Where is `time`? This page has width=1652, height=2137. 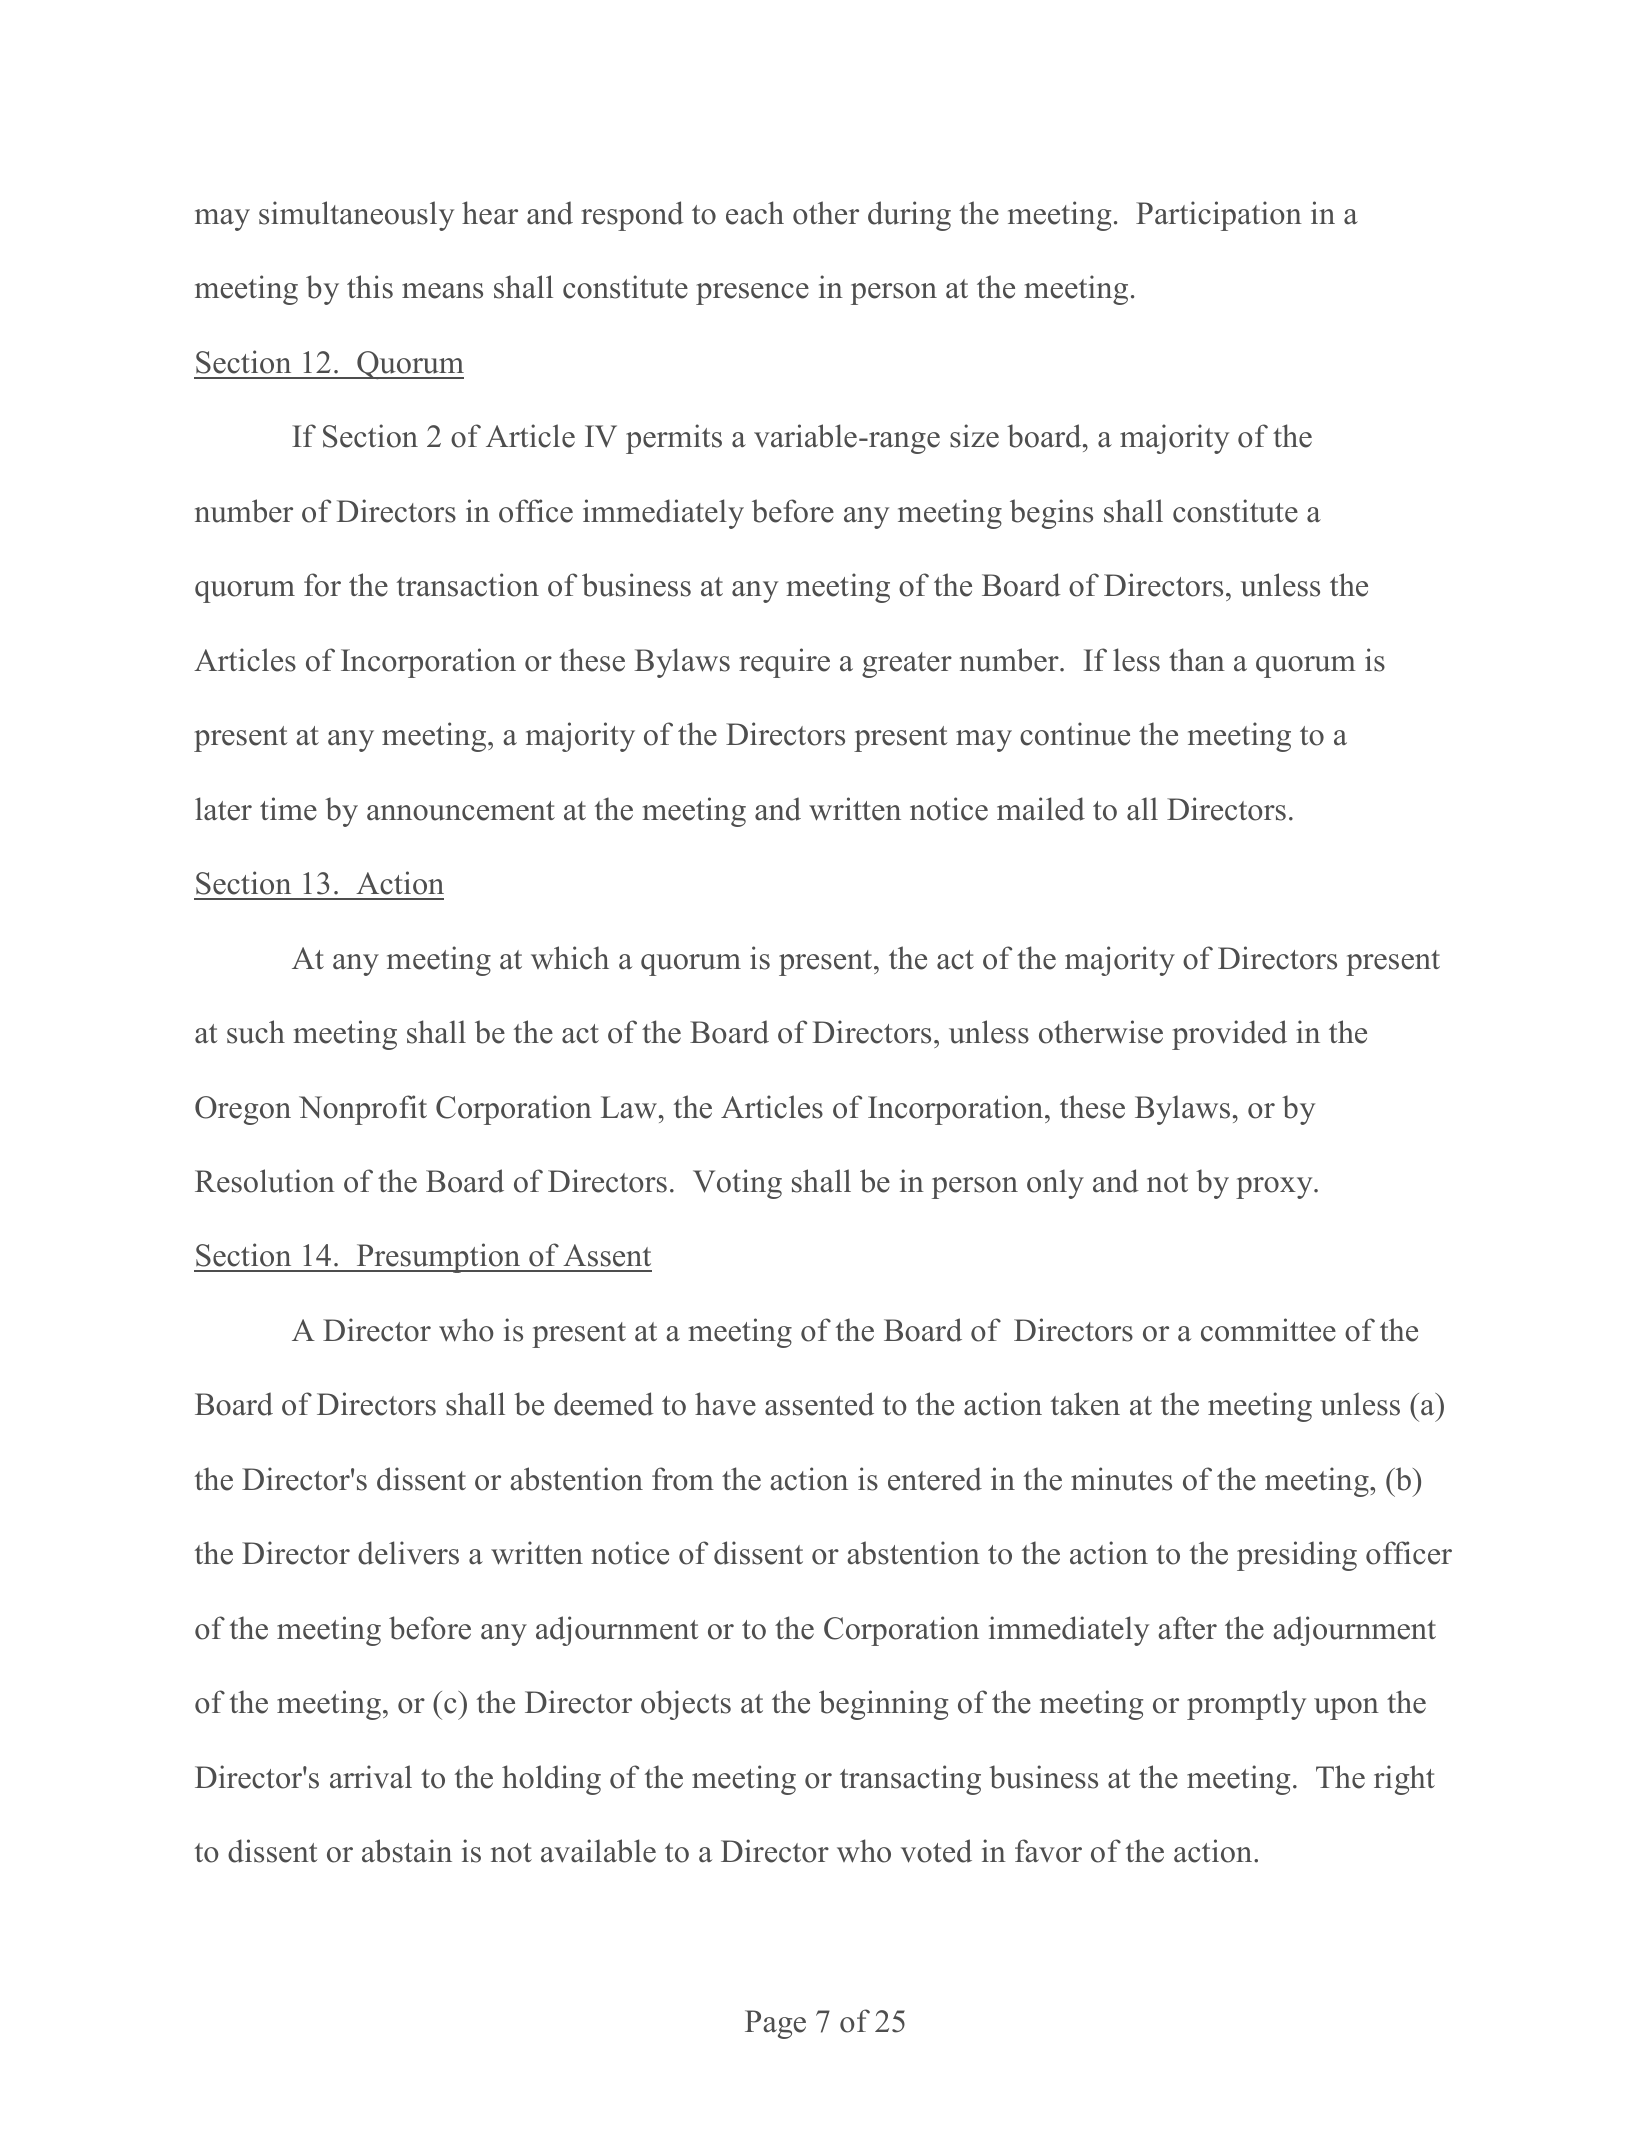 time is located at coordinates (288, 809).
